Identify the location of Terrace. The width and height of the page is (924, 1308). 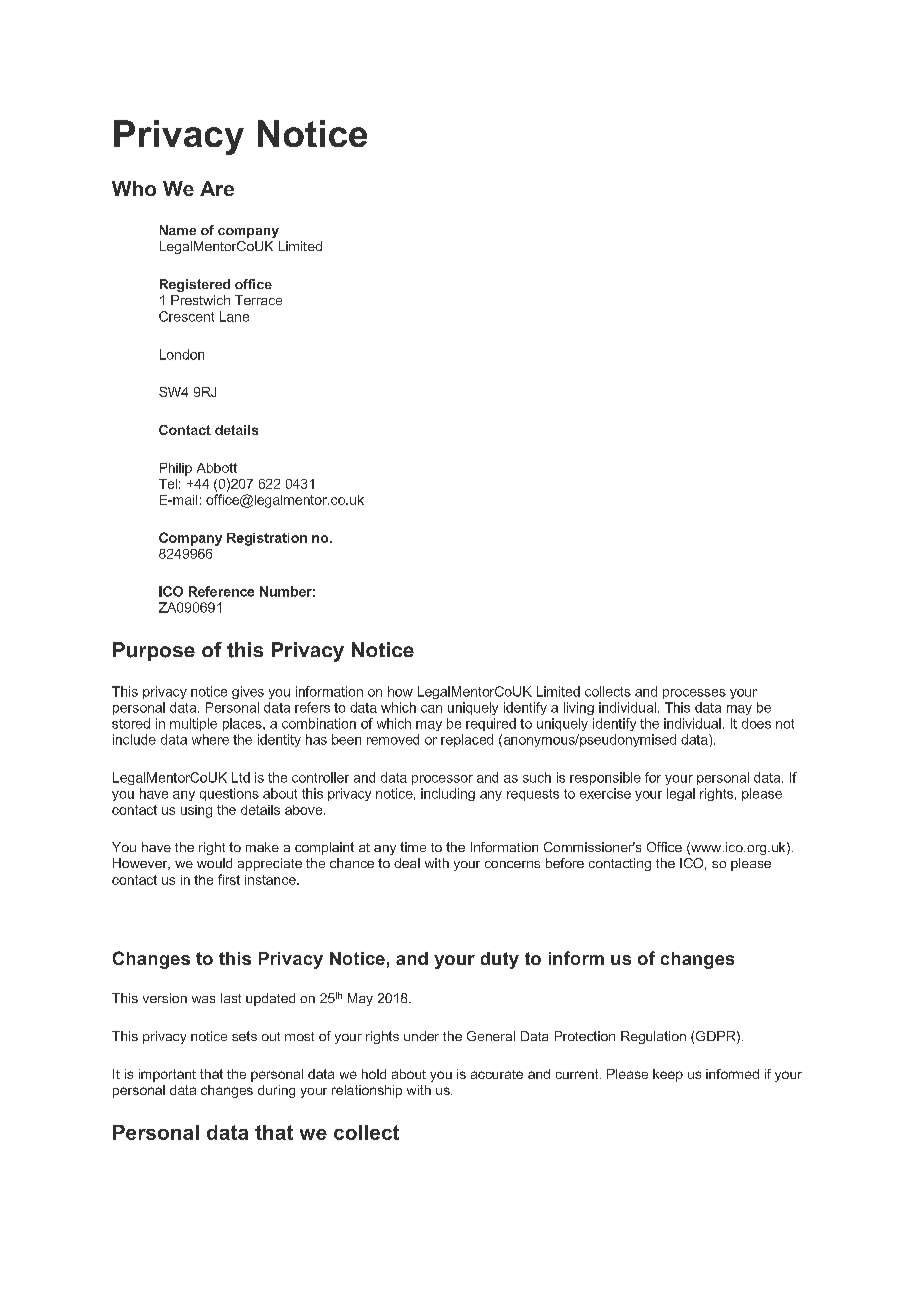
(258, 300).
